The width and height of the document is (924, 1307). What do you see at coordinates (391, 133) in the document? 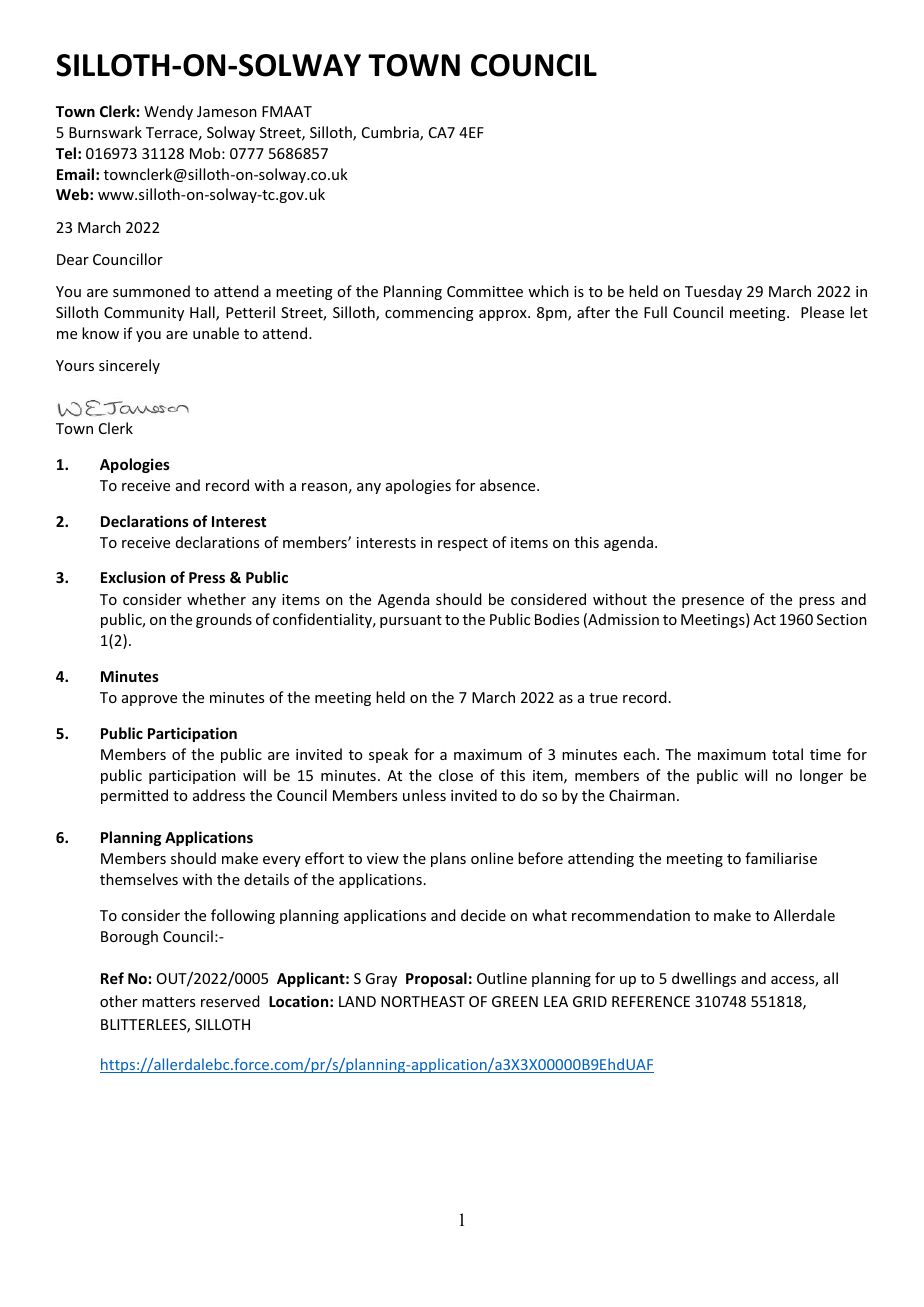
I see `Cumbria` at bounding box center [391, 133].
